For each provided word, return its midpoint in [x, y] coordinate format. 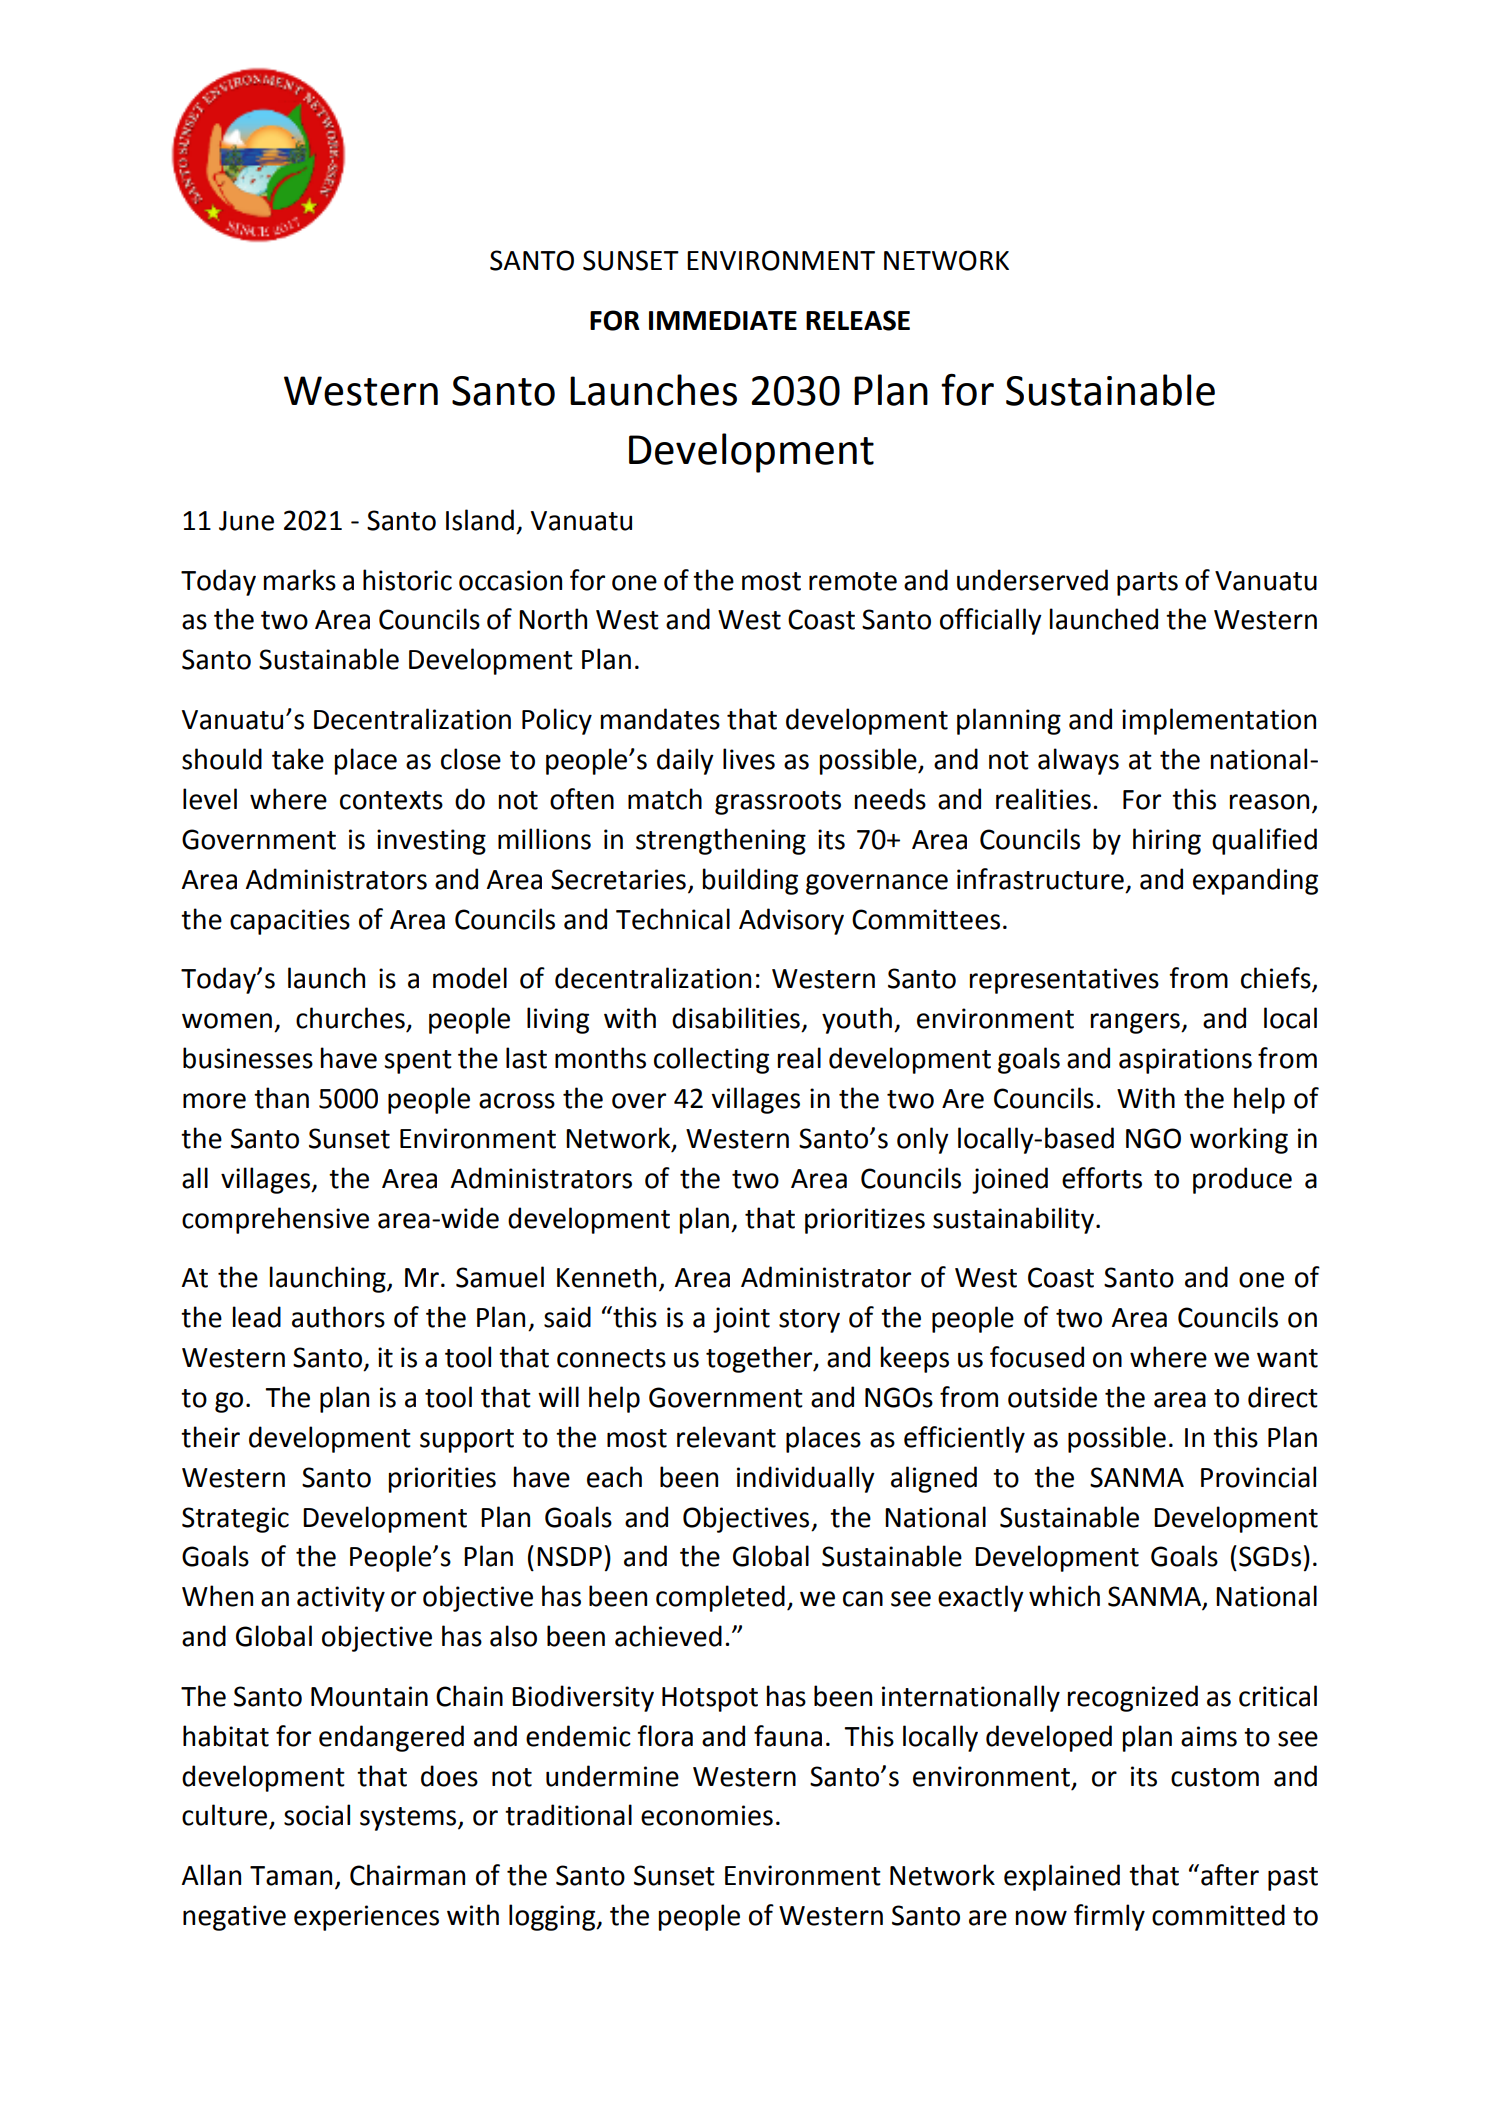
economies [707, 1815]
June [246, 521]
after [1230, 1875]
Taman [291, 1876]
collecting [711, 1060]
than [281, 1098]
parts [1147, 584]
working [1239, 1140]
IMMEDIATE [723, 320]
